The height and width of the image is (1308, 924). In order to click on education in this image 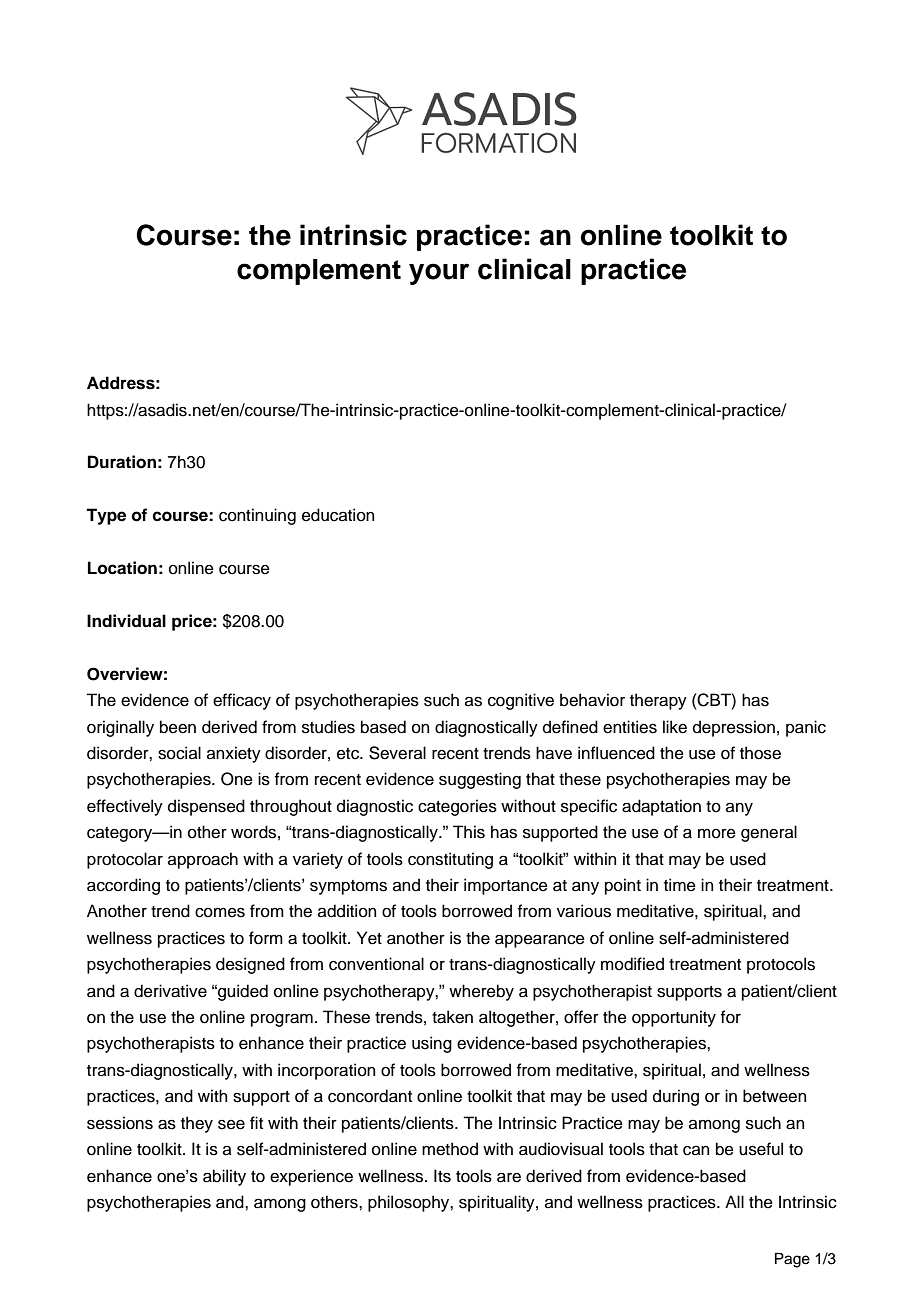, I will do `click(338, 515)`.
